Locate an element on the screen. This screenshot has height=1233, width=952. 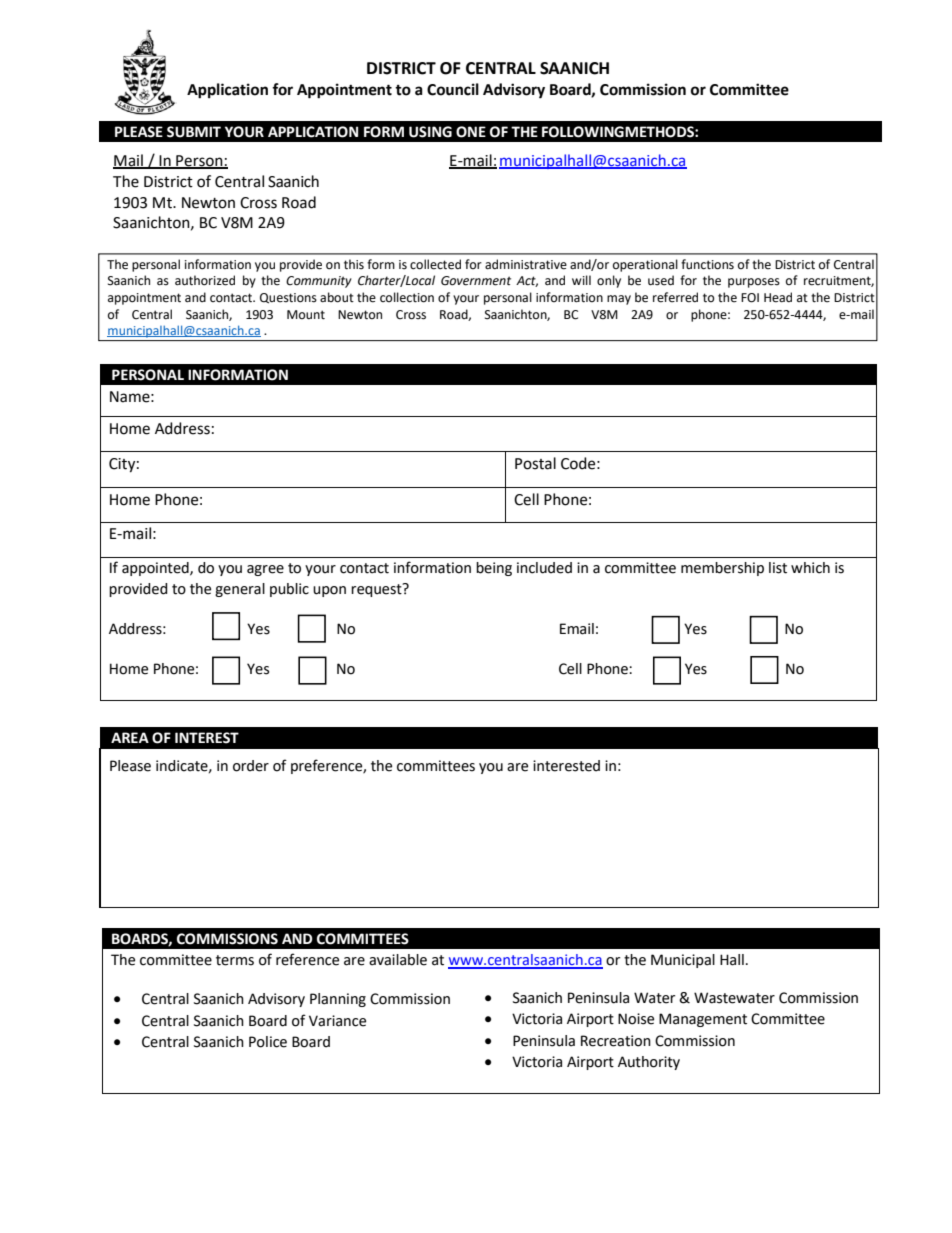
Government is located at coordinates (476, 281).
